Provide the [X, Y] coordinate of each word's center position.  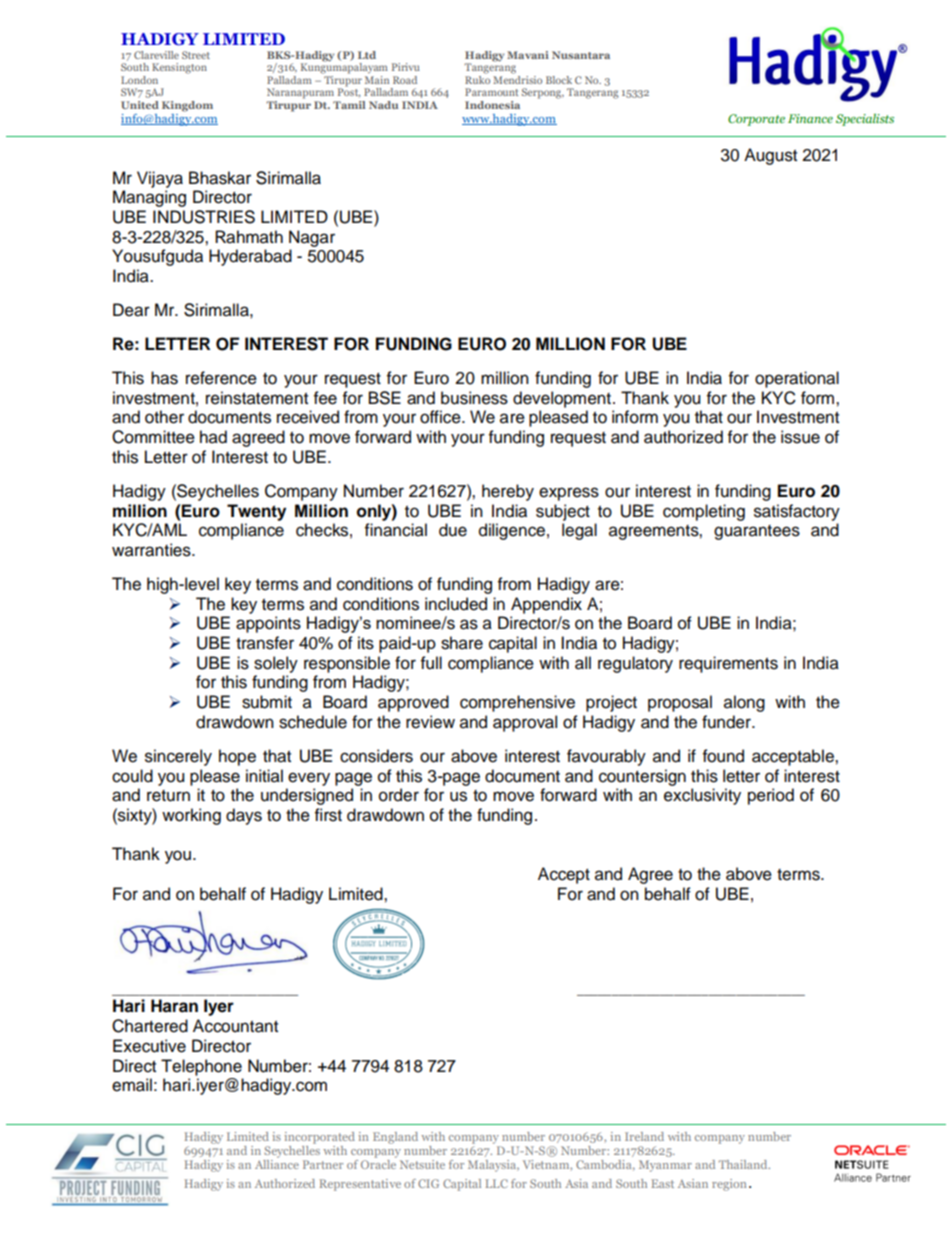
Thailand [744, 1164]
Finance [810, 118]
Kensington [179, 68]
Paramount [491, 92]
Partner [323, 1164]
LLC [496, 1183]
